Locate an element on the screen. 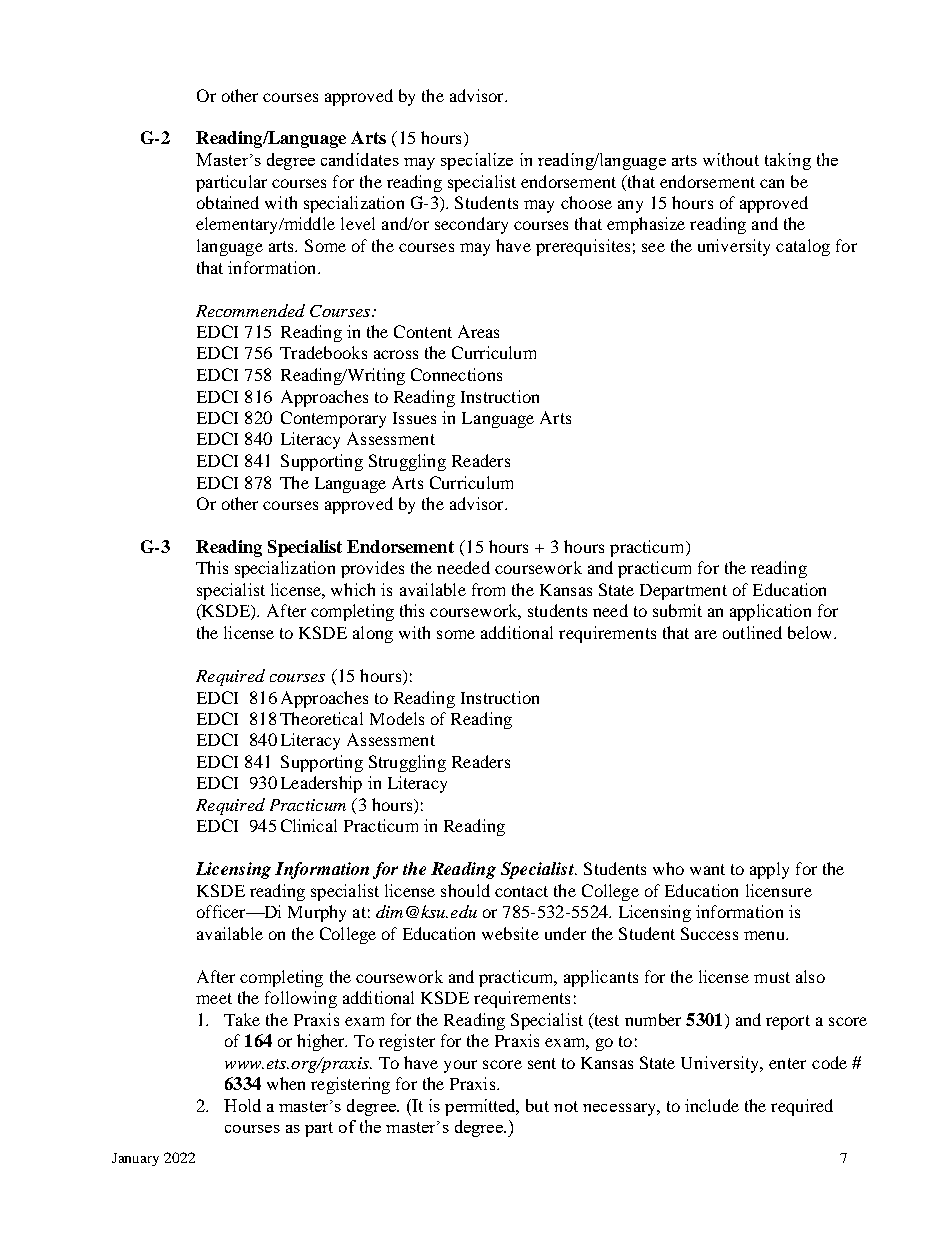  obtained is located at coordinates (228, 202).
